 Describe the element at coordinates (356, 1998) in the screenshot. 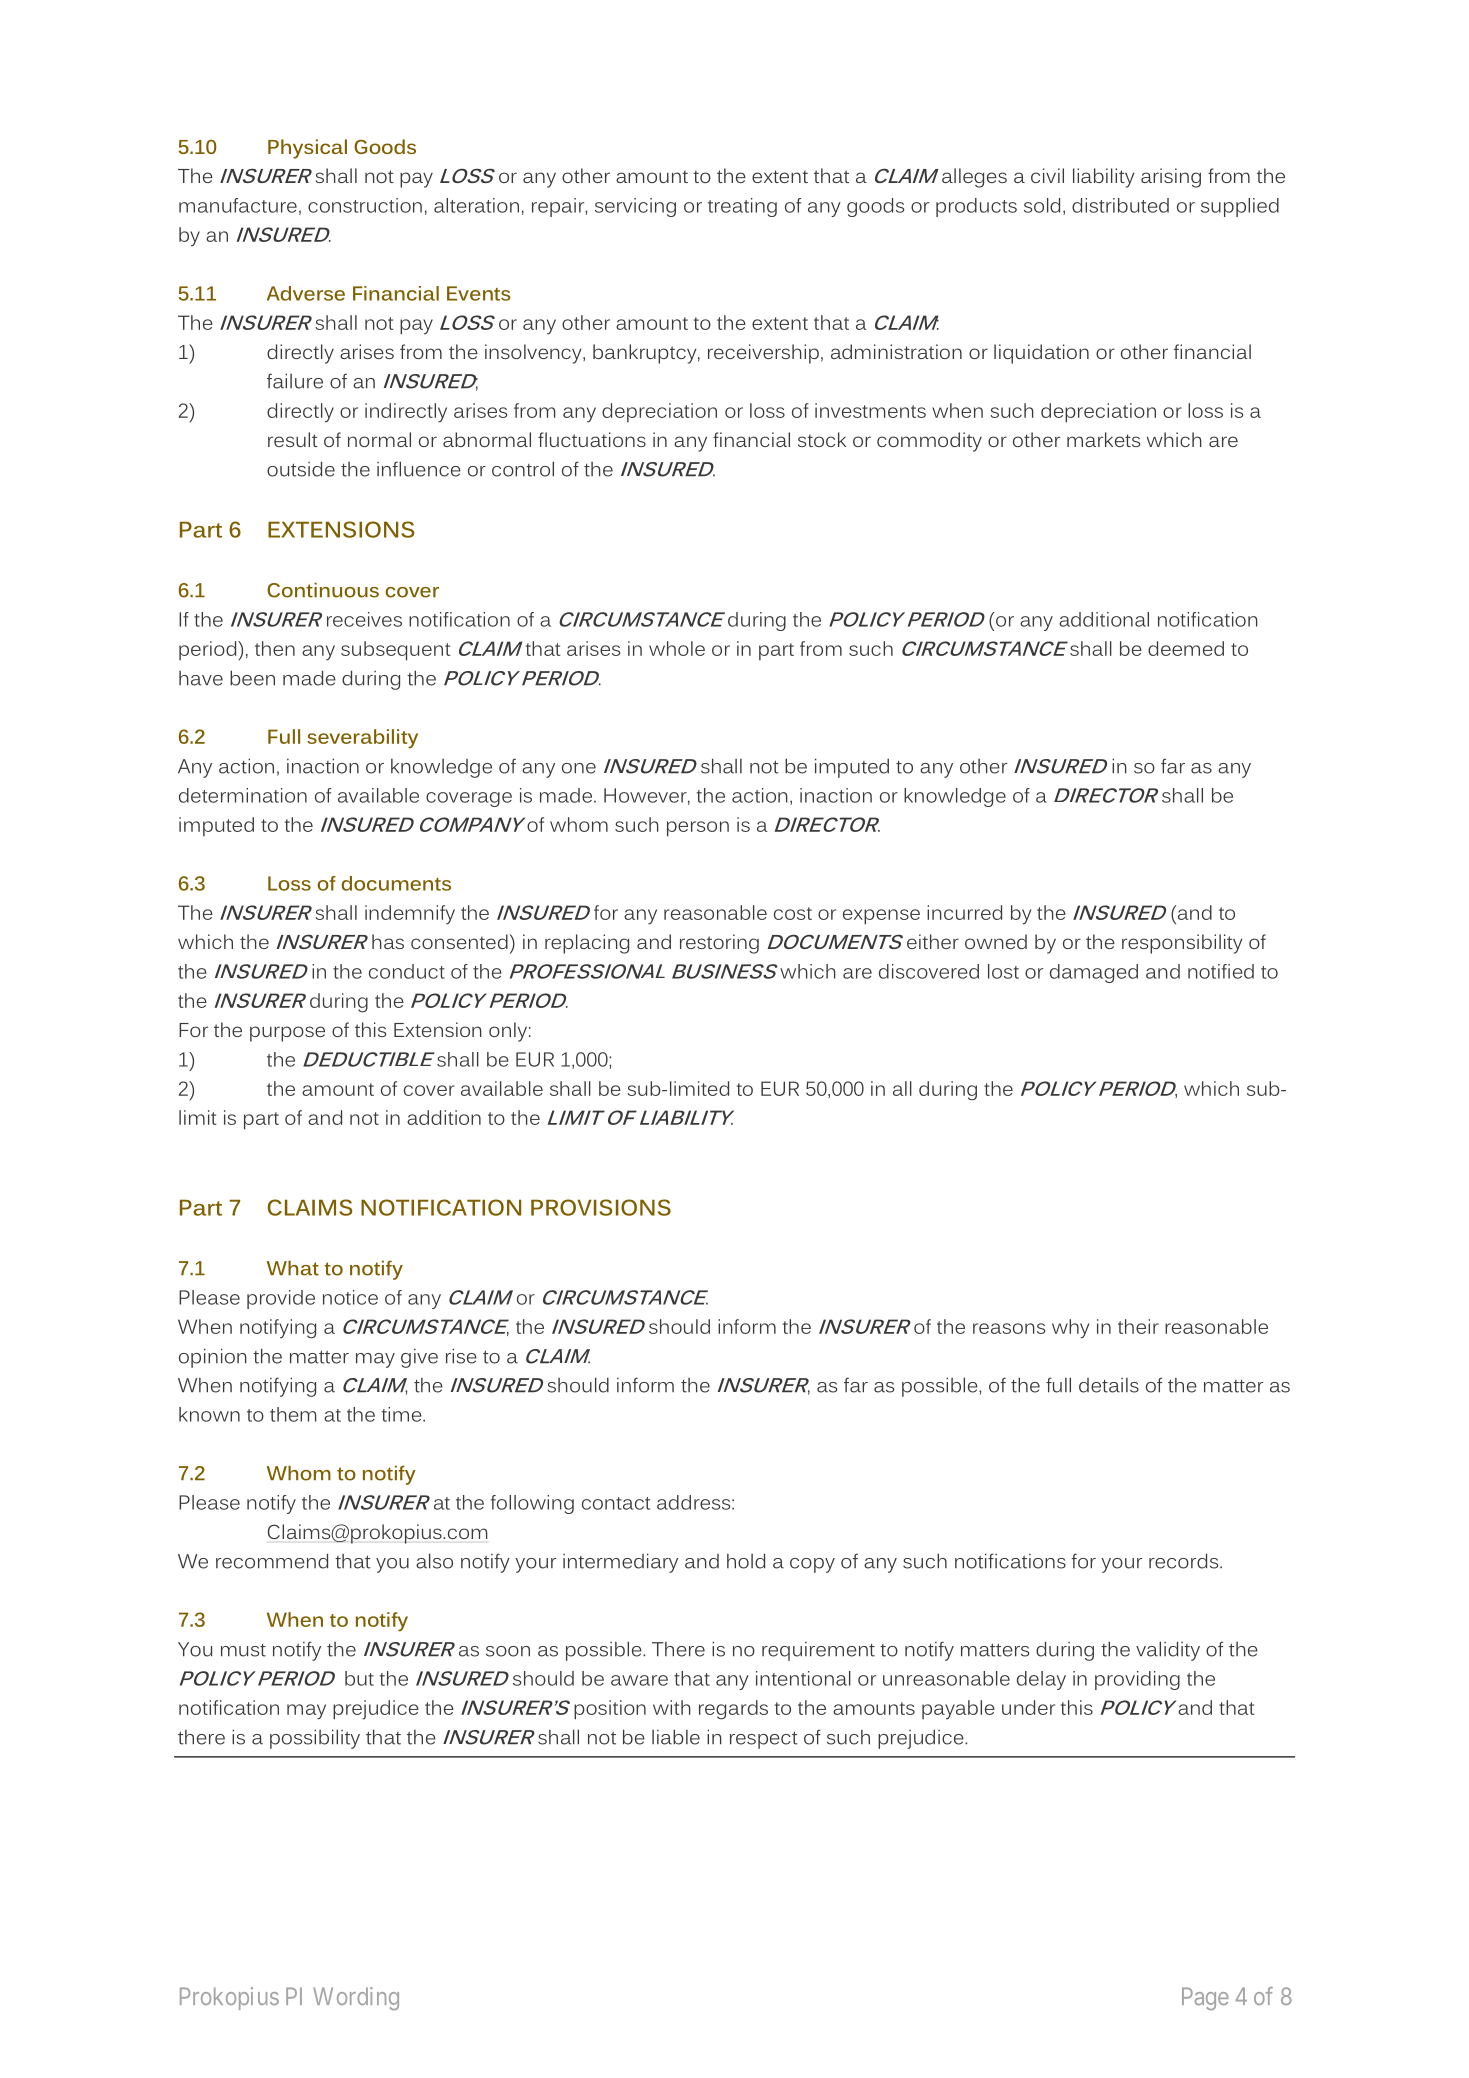

I see `Wording` at that location.
